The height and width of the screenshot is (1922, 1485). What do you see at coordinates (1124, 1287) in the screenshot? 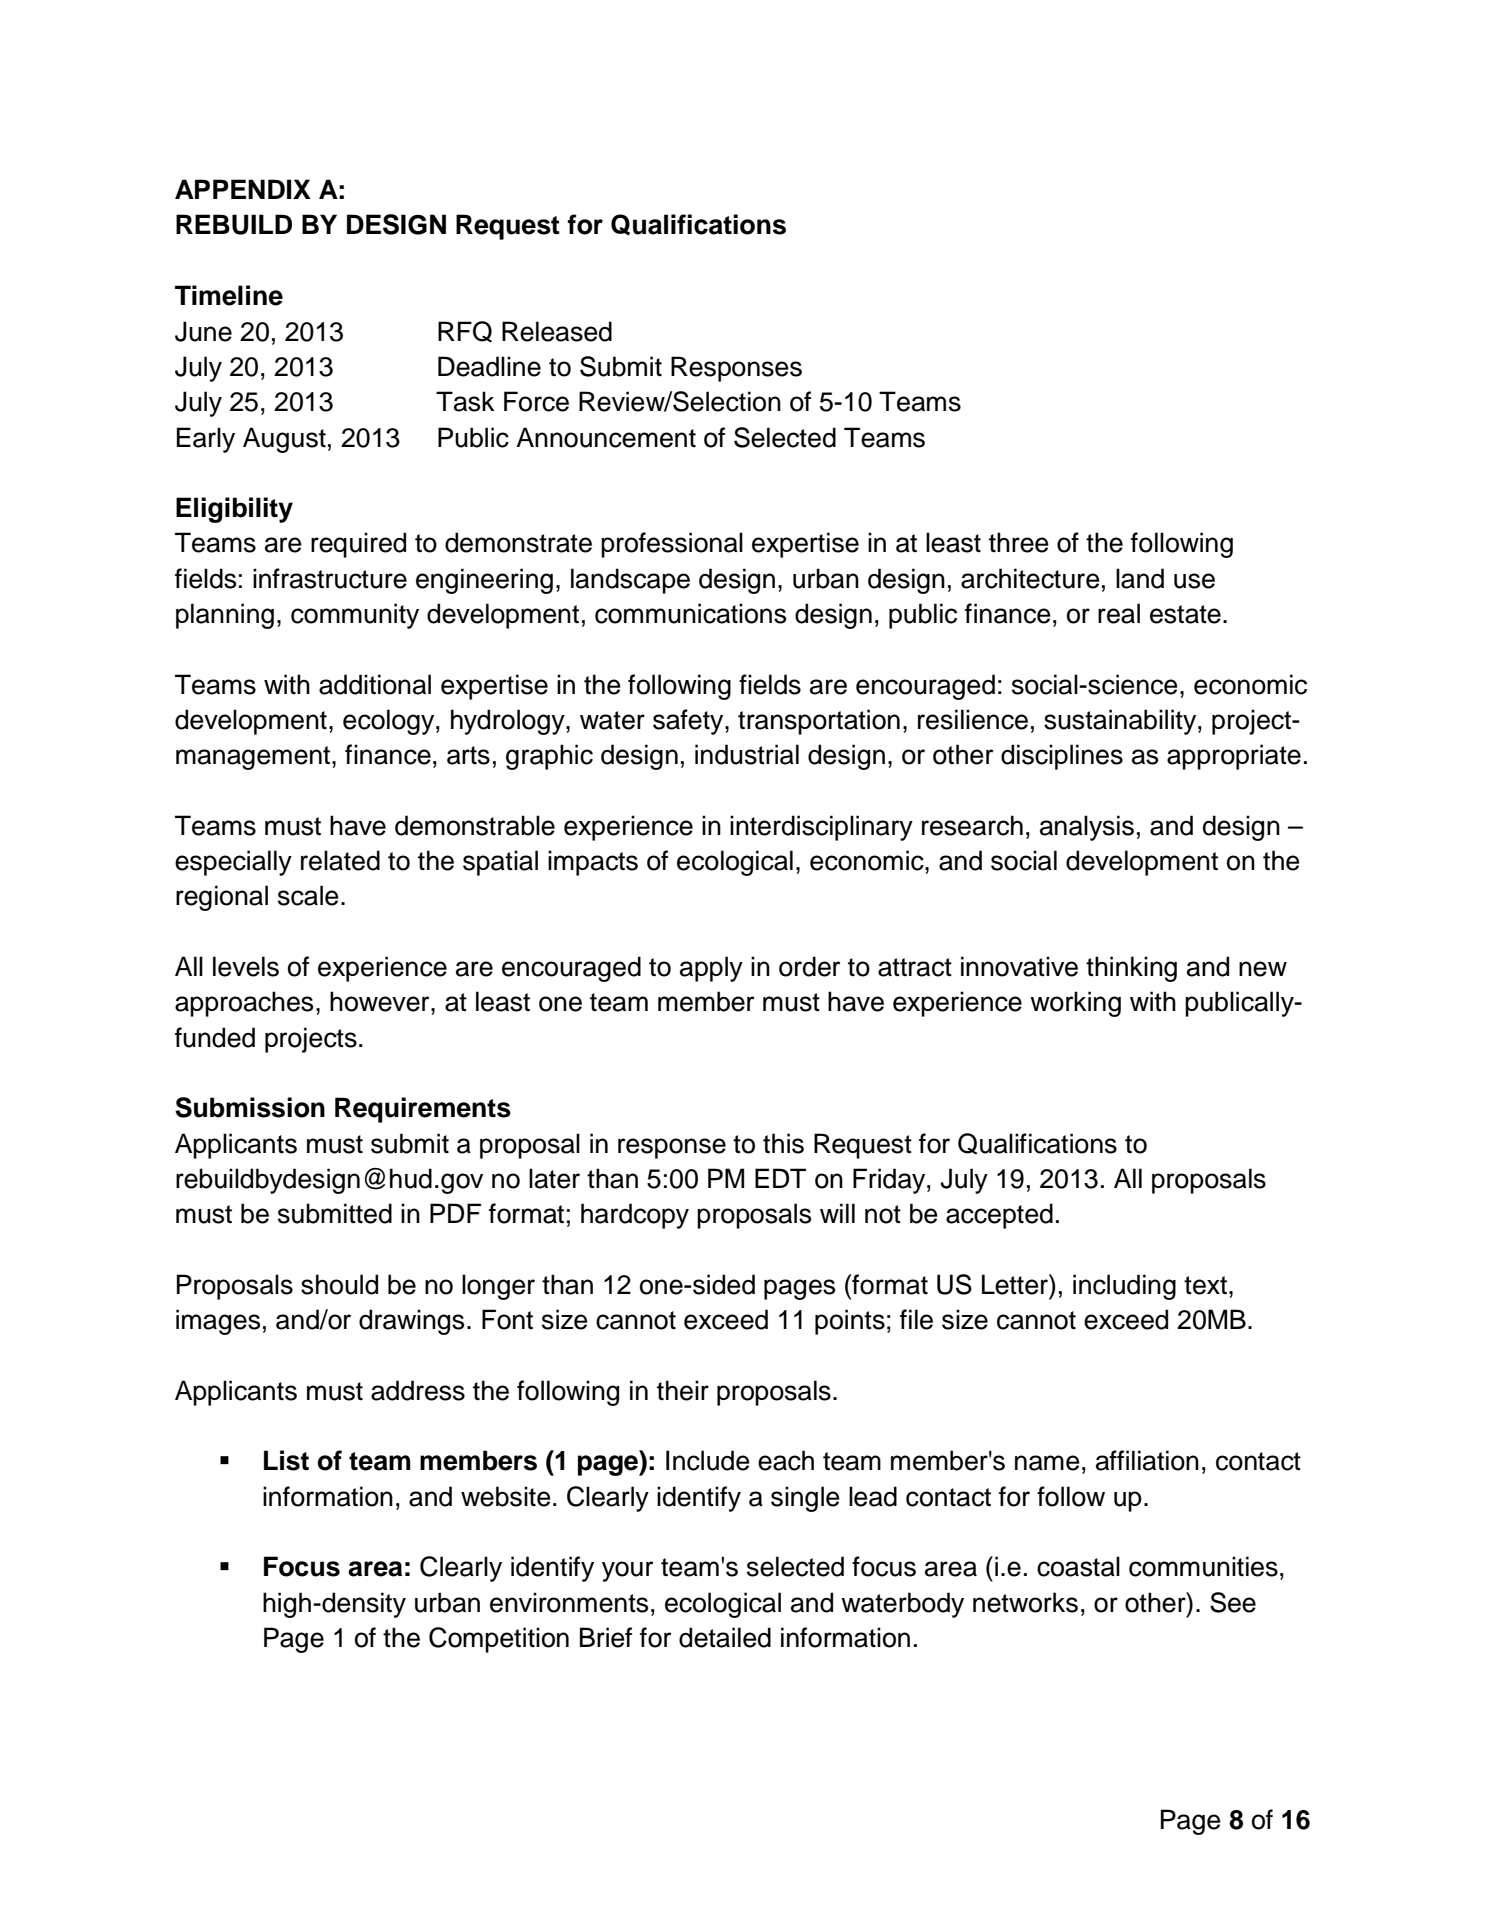
I see `including` at bounding box center [1124, 1287].
